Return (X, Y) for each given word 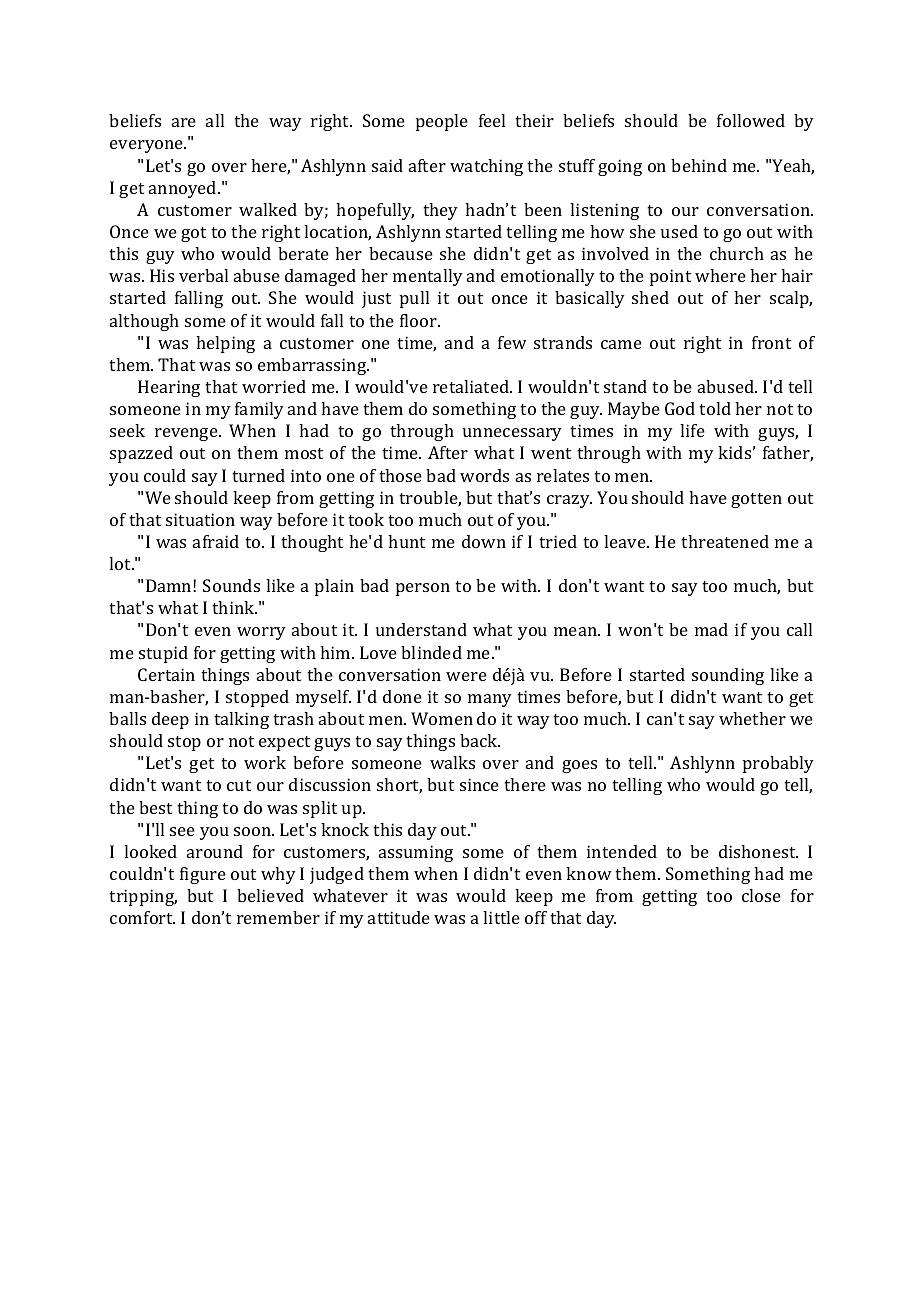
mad (711, 629)
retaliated (472, 386)
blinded (431, 652)
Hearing (169, 388)
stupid (163, 654)
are (184, 122)
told (715, 408)
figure (203, 875)
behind (699, 165)
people (442, 122)
